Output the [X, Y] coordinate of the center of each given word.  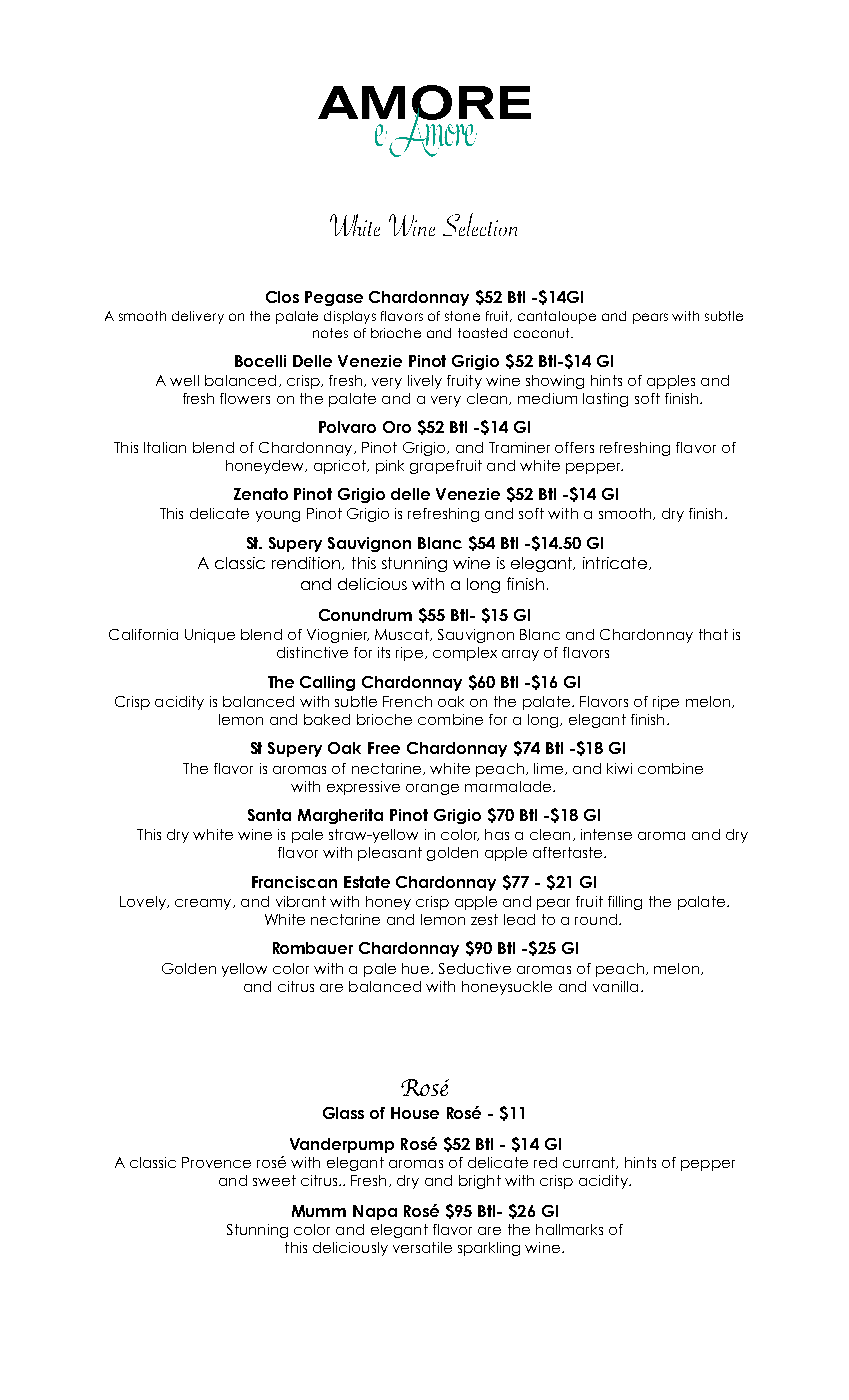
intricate [616, 563]
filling [625, 903]
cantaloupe [557, 317]
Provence [216, 1162]
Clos [282, 297]
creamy [204, 904]
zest [484, 919]
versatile [422, 1247]
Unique [210, 636]
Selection [480, 224]
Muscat [403, 635]
